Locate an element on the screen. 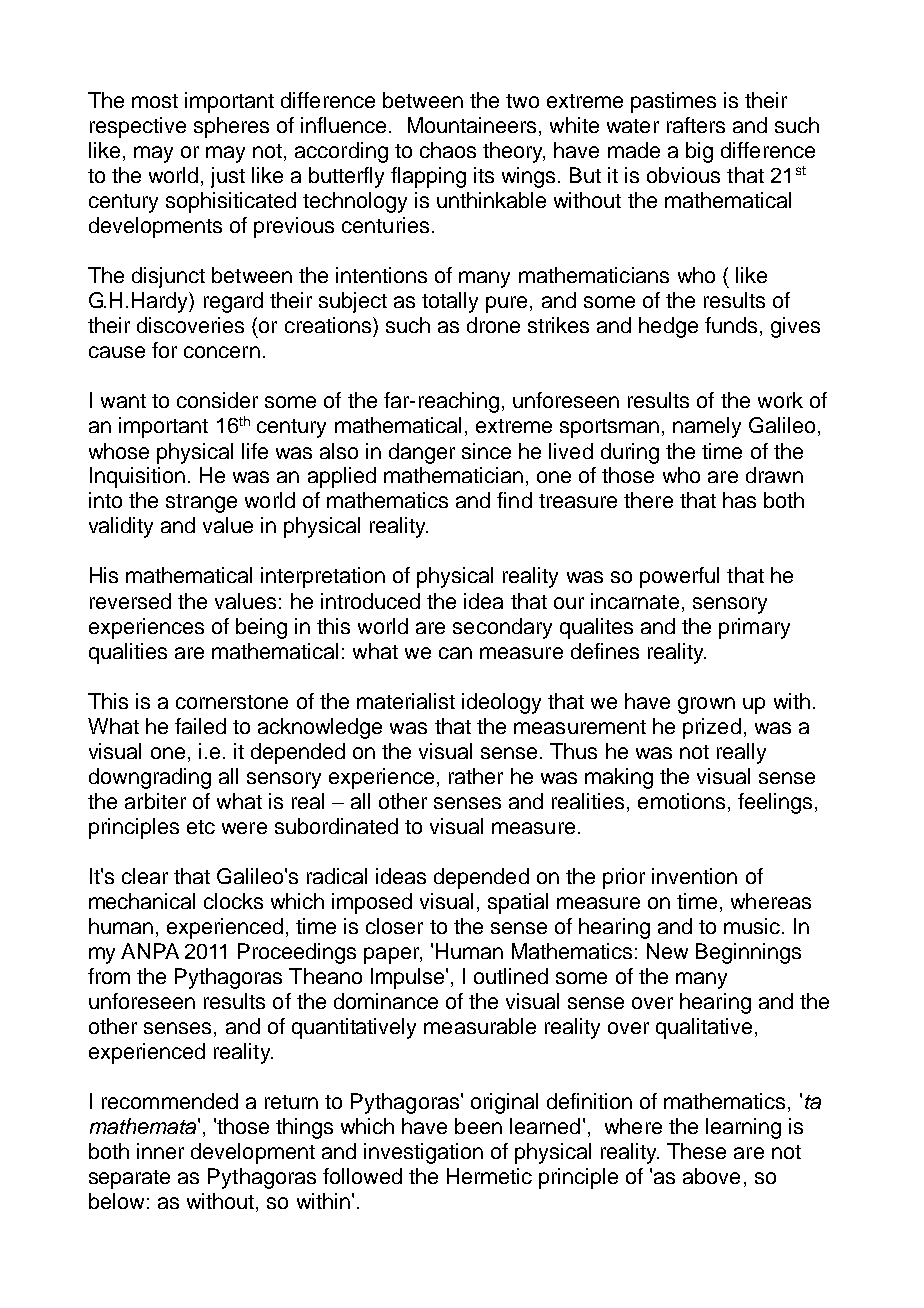  primary is located at coordinates (754, 628).
